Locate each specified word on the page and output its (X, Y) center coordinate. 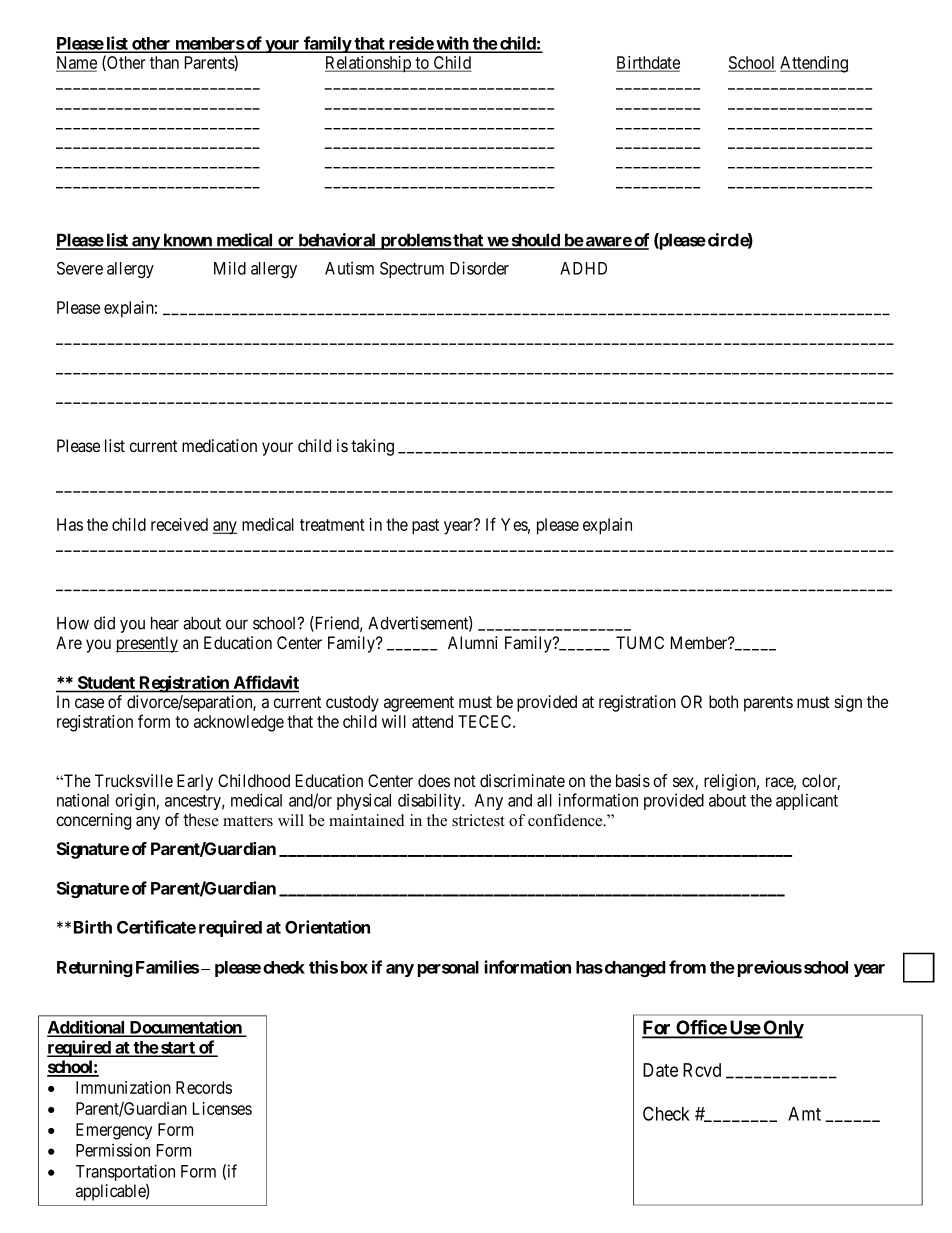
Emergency (114, 1131)
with (452, 44)
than (164, 62)
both (723, 701)
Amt (804, 1114)
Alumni (472, 642)
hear (165, 623)
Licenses (222, 1108)
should (535, 241)
